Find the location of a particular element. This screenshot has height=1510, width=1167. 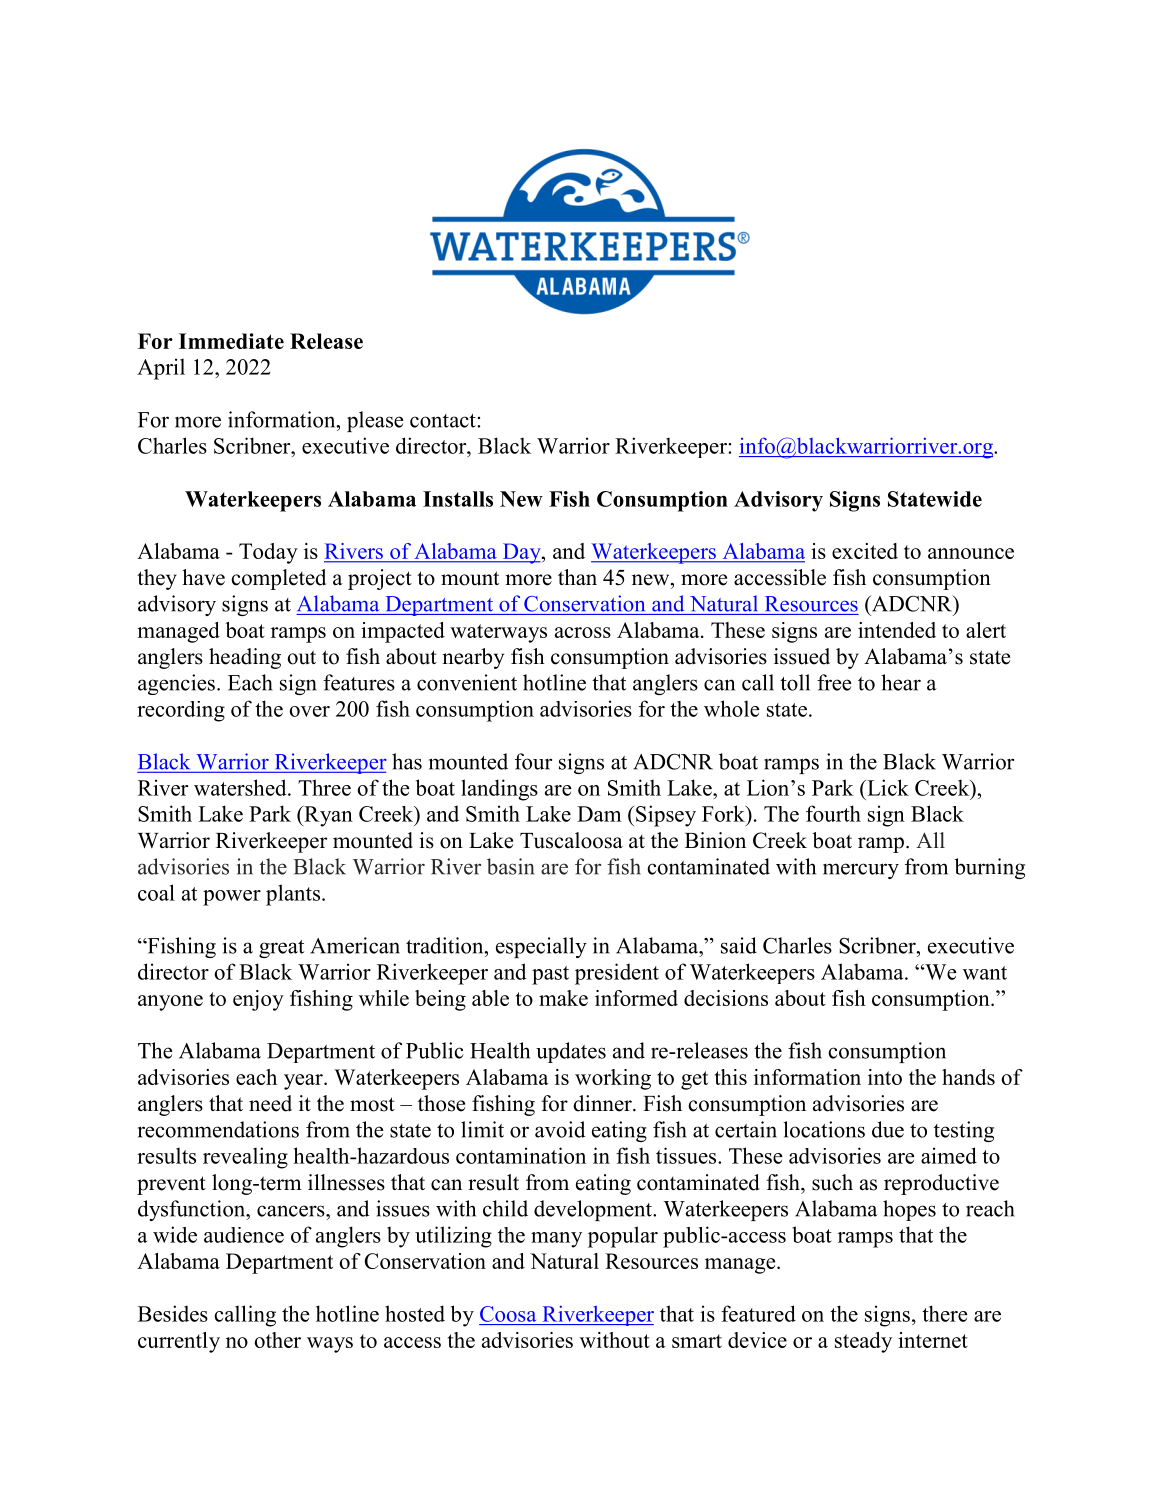

contact is located at coordinates (444, 421).
